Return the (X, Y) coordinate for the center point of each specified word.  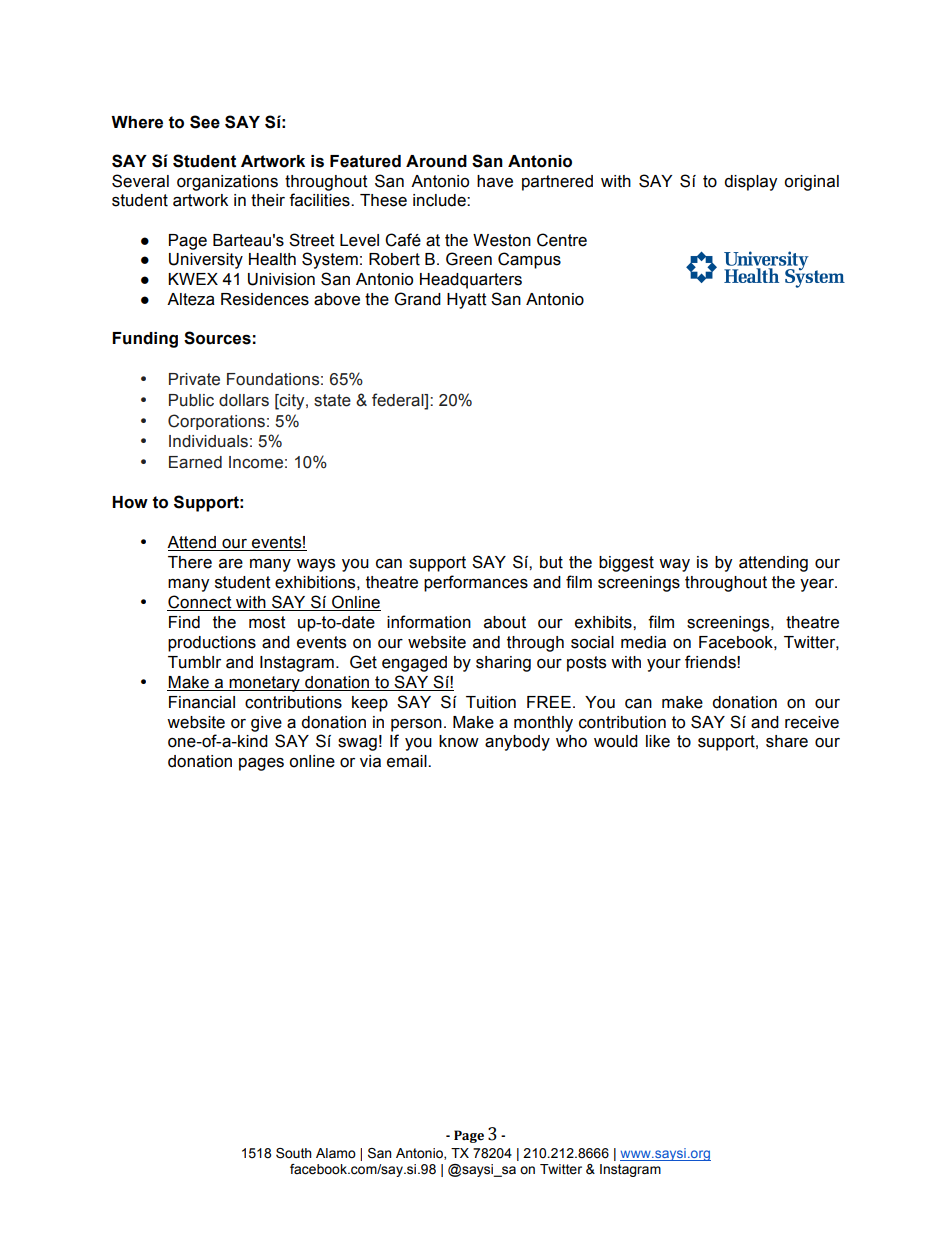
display (750, 183)
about (505, 622)
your (664, 665)
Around (436, 161)
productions (212, 644)
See (205, 122)
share (787, 741)
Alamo (336, 1153)
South (294, 1153)
